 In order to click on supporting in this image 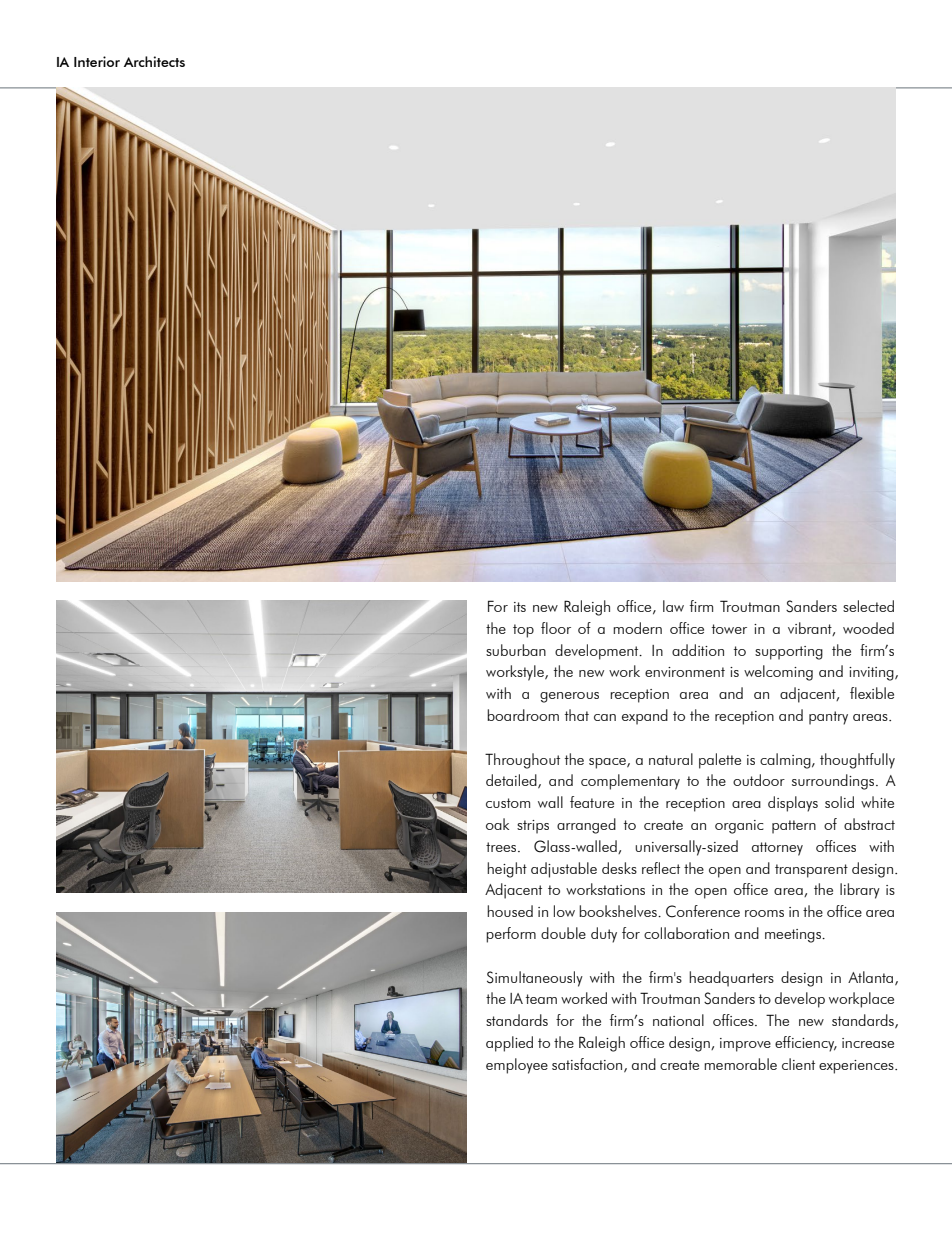, I will do `click(789, 653)`.
